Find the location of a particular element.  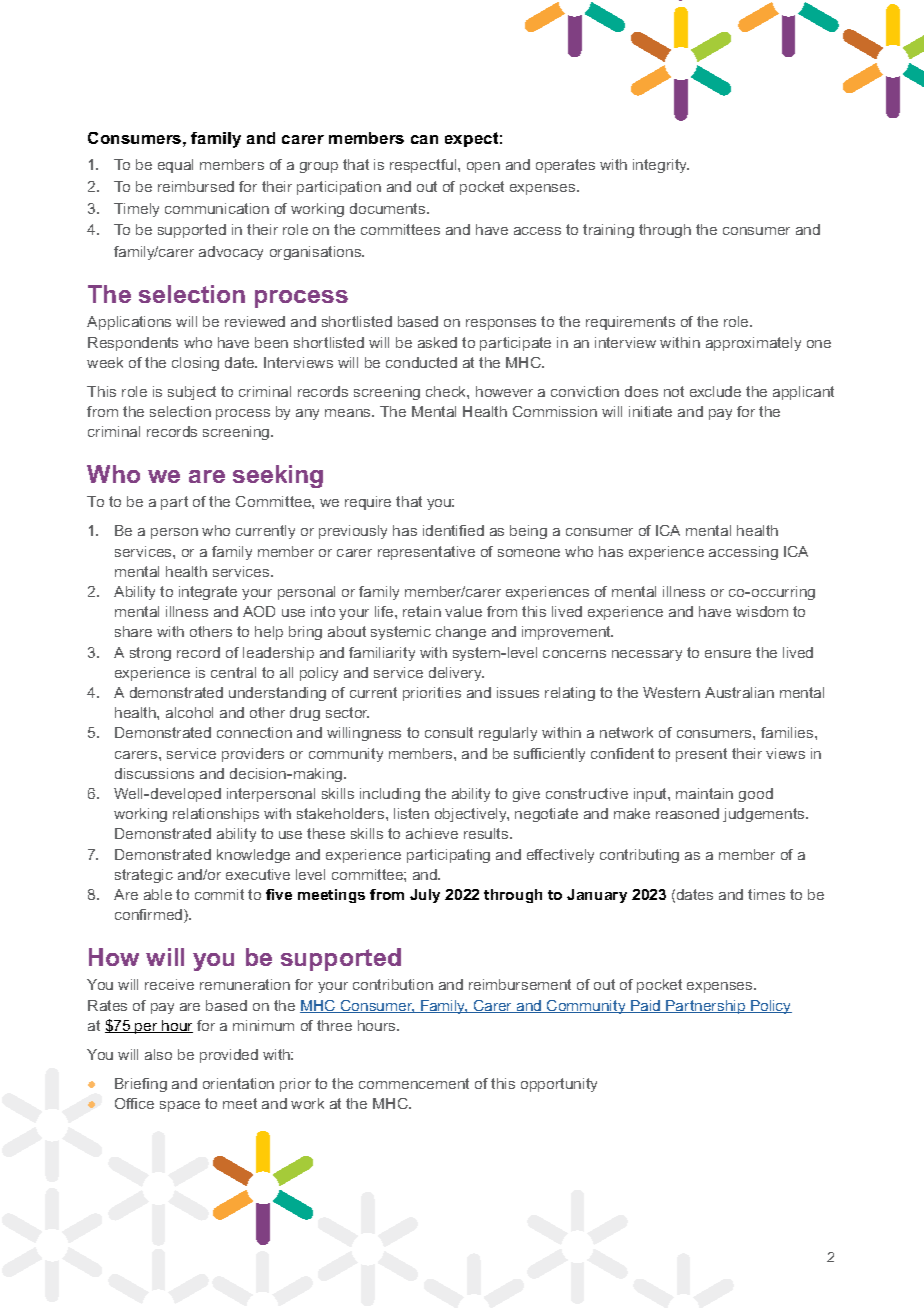

integrity is located at coordinates (661, 166).
